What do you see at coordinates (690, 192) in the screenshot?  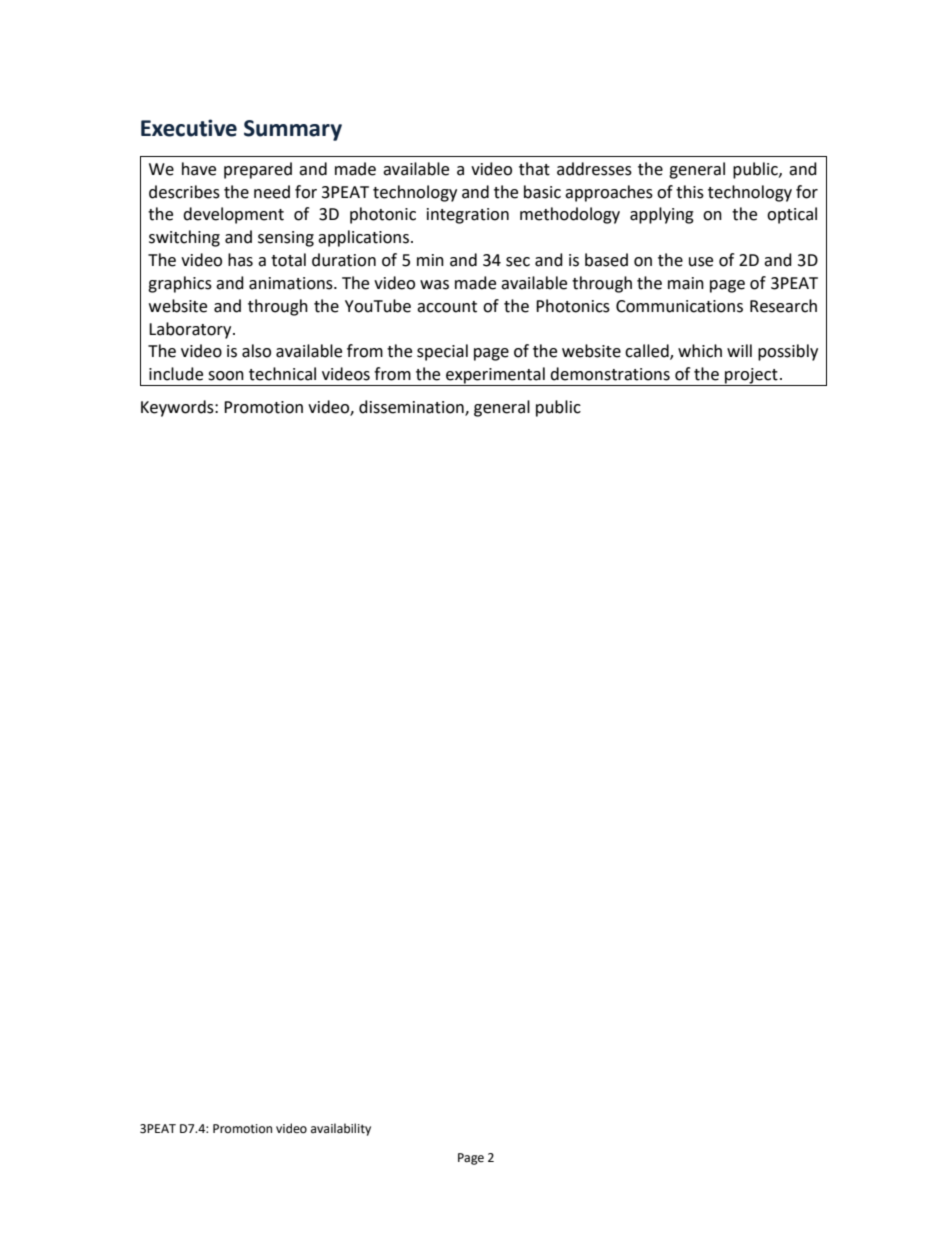 I see `this` at bounding box center [690, 192].
